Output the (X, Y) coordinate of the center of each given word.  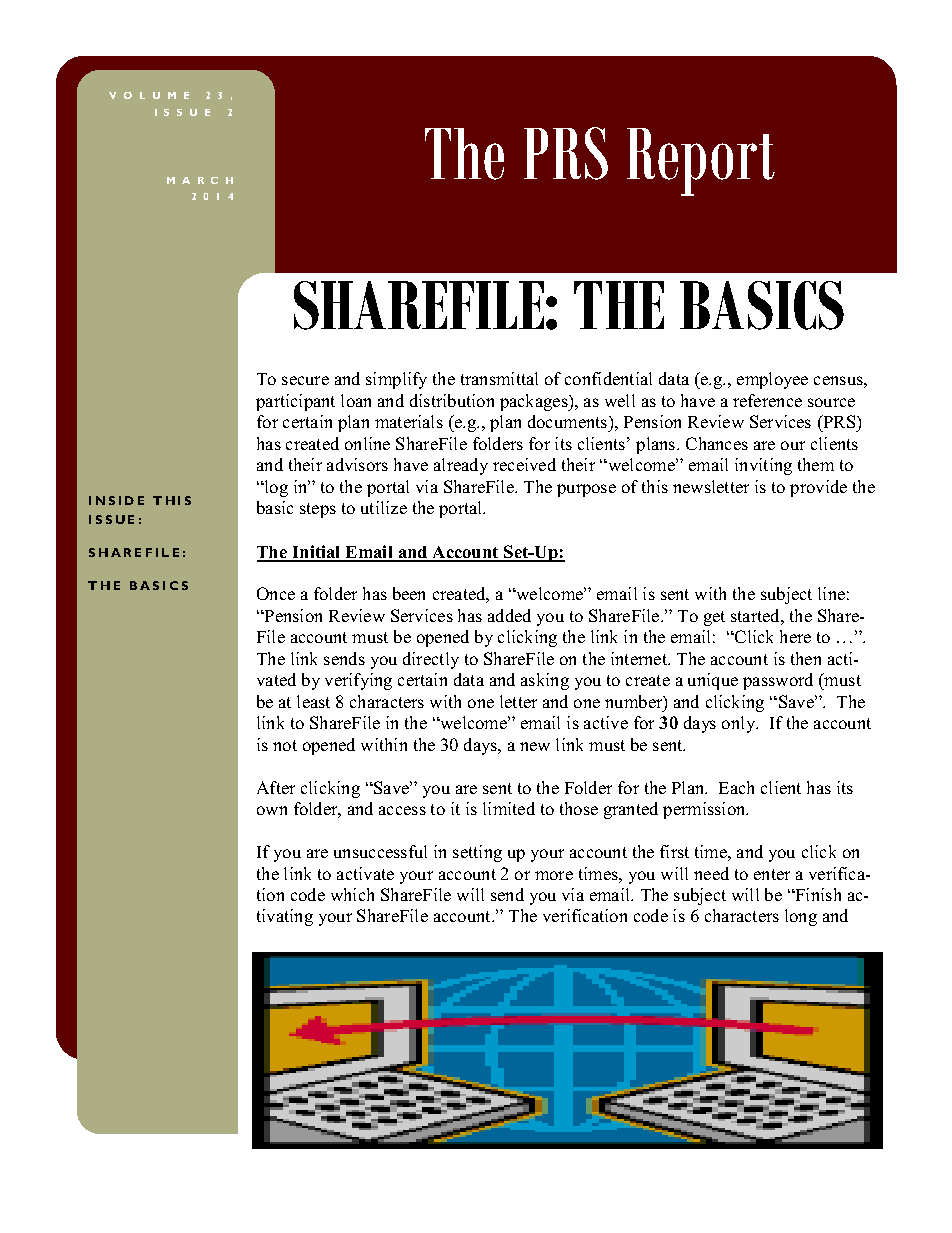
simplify (396, 380)
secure (305, 380)
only (740, 724)
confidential (608, 378)
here (795, 636)
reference (767, 400)
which (352, 894)
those (579, 808)
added (509, 615)
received (524, 464)
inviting (763, 466)
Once (276, 593)
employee (772, 380)
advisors (357, 464)
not (285, 745)
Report (701, 162)
